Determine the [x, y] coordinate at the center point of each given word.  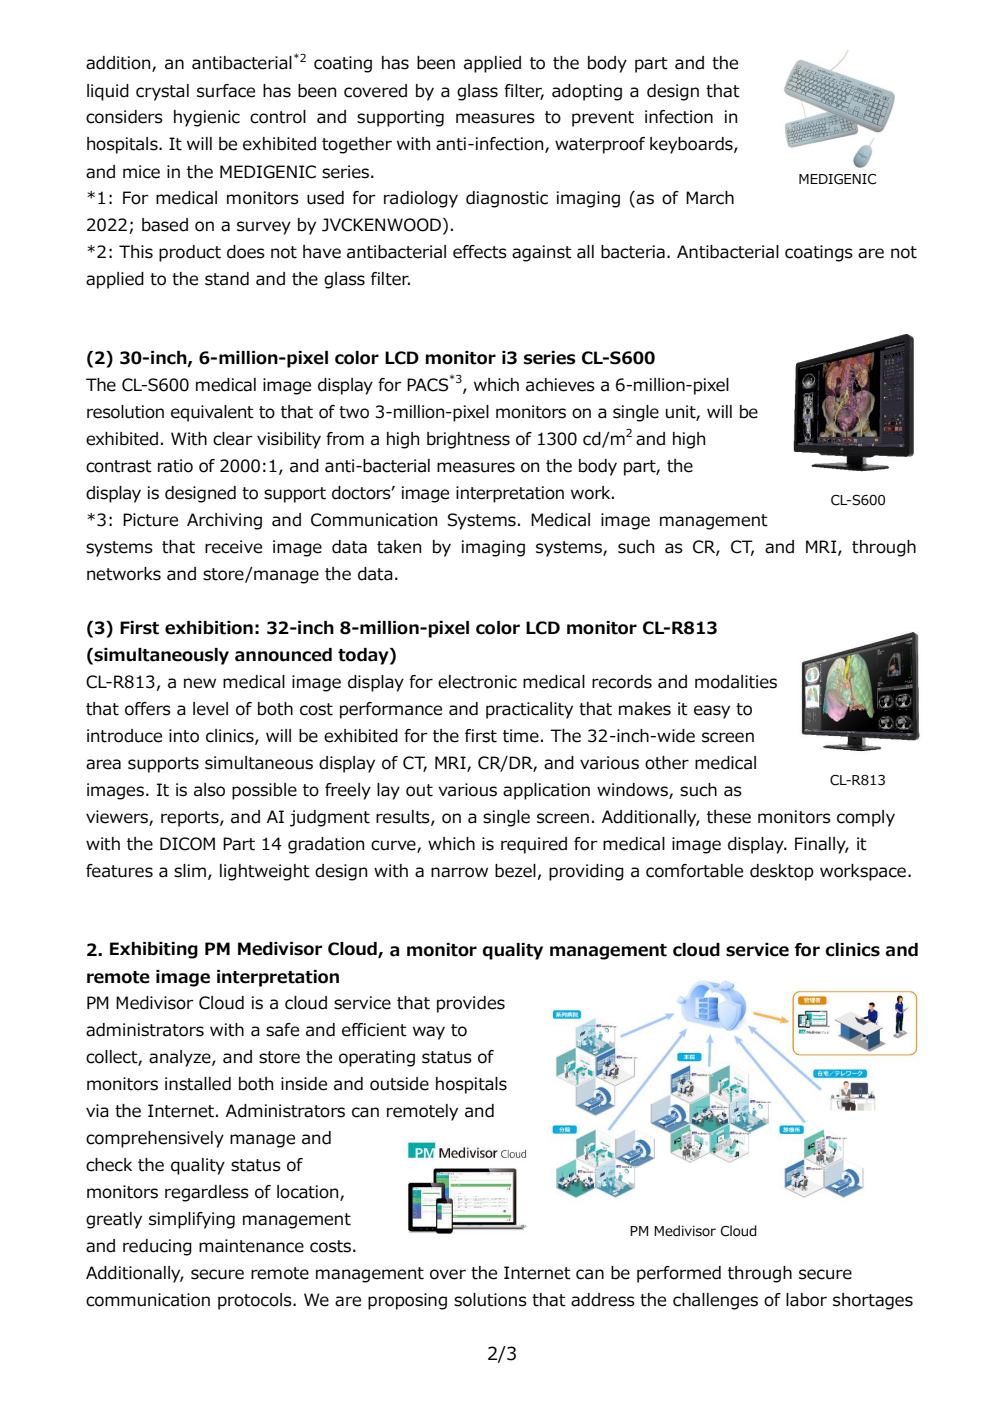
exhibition [209, 628]
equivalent [212, 413]
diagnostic [507, 199]
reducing [157, 1247]
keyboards [692, 145]
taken [399, 547]
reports [191, 819]
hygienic [207, 118]
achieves [560, 385]
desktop [782, 872]
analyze [181, 1058]
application [546, 791]
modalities [736, 682]
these [729, 817]
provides [471, 1004]
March [710, 198]
